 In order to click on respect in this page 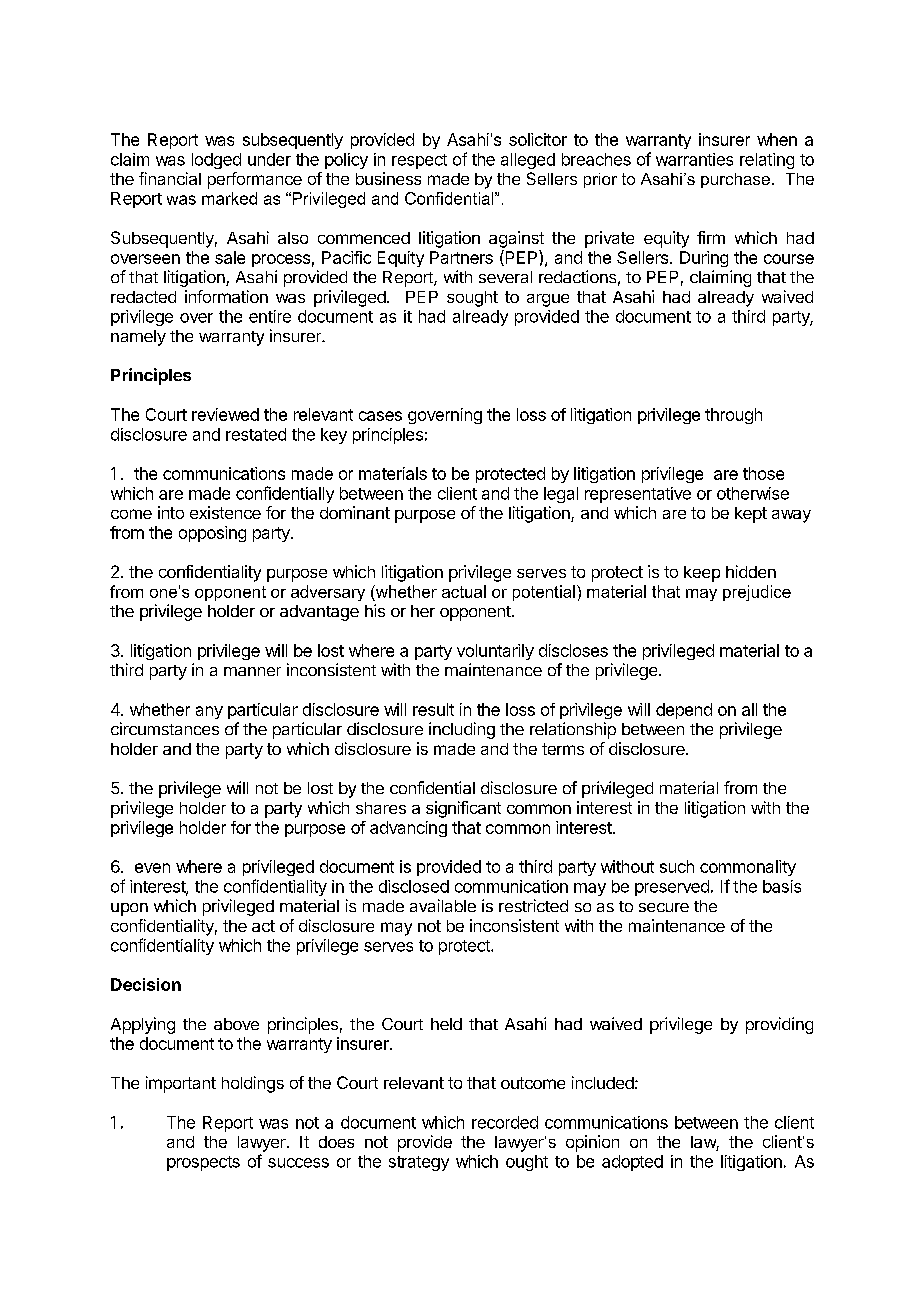, I will do `click(419, 161)`.
